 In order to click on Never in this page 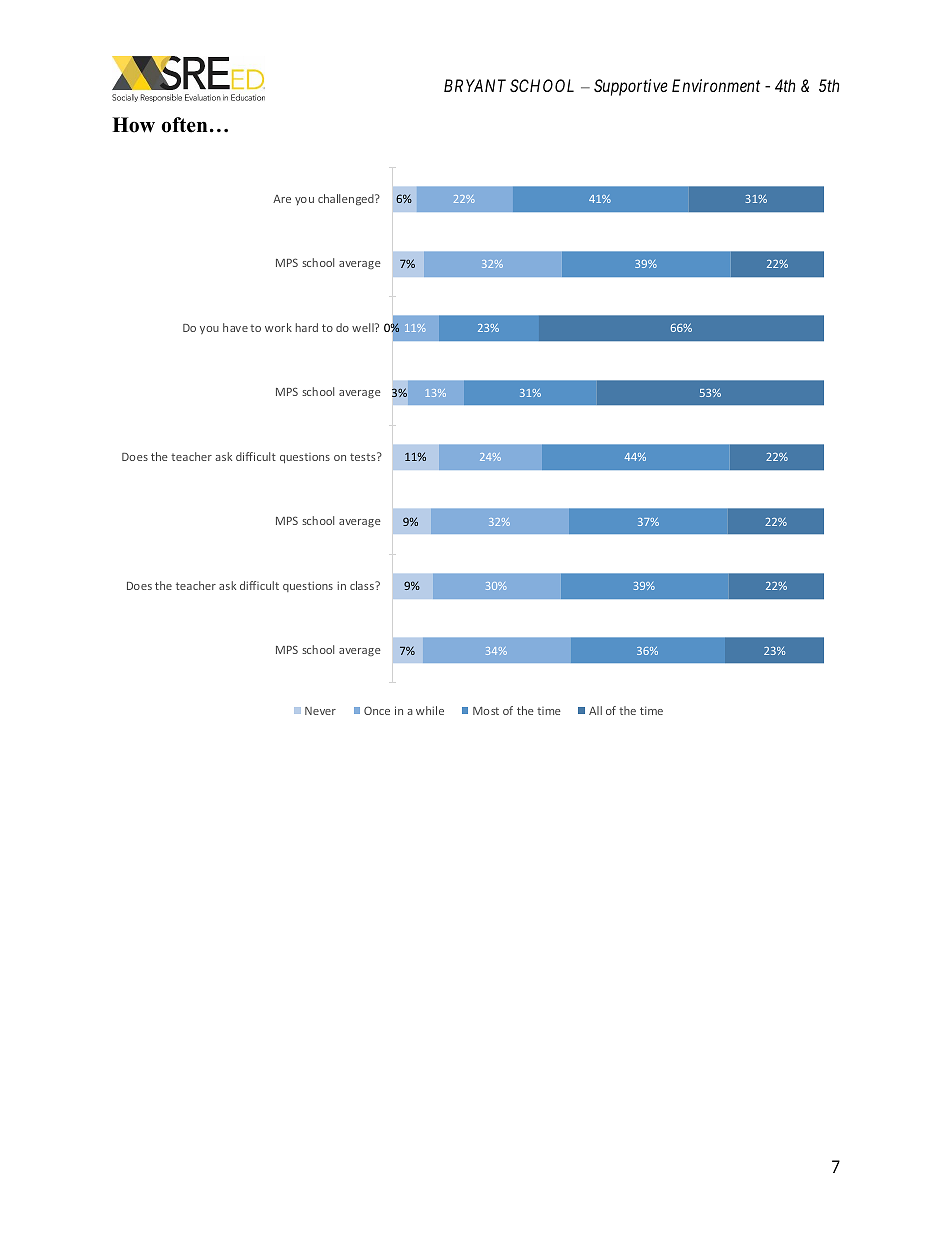, I will do `click(320, 711)`.
